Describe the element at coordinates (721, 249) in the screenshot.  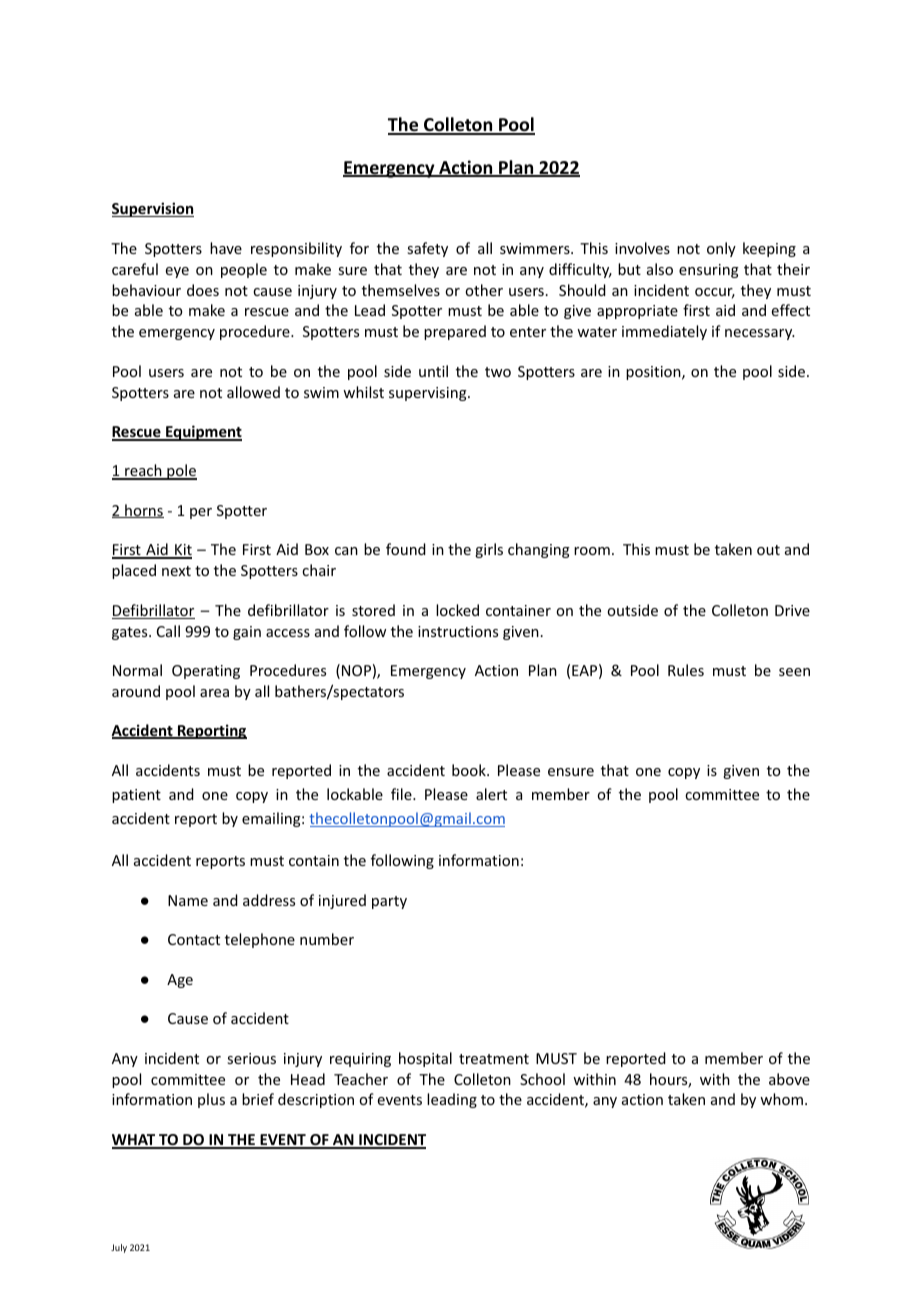
I see `only` at that location.
